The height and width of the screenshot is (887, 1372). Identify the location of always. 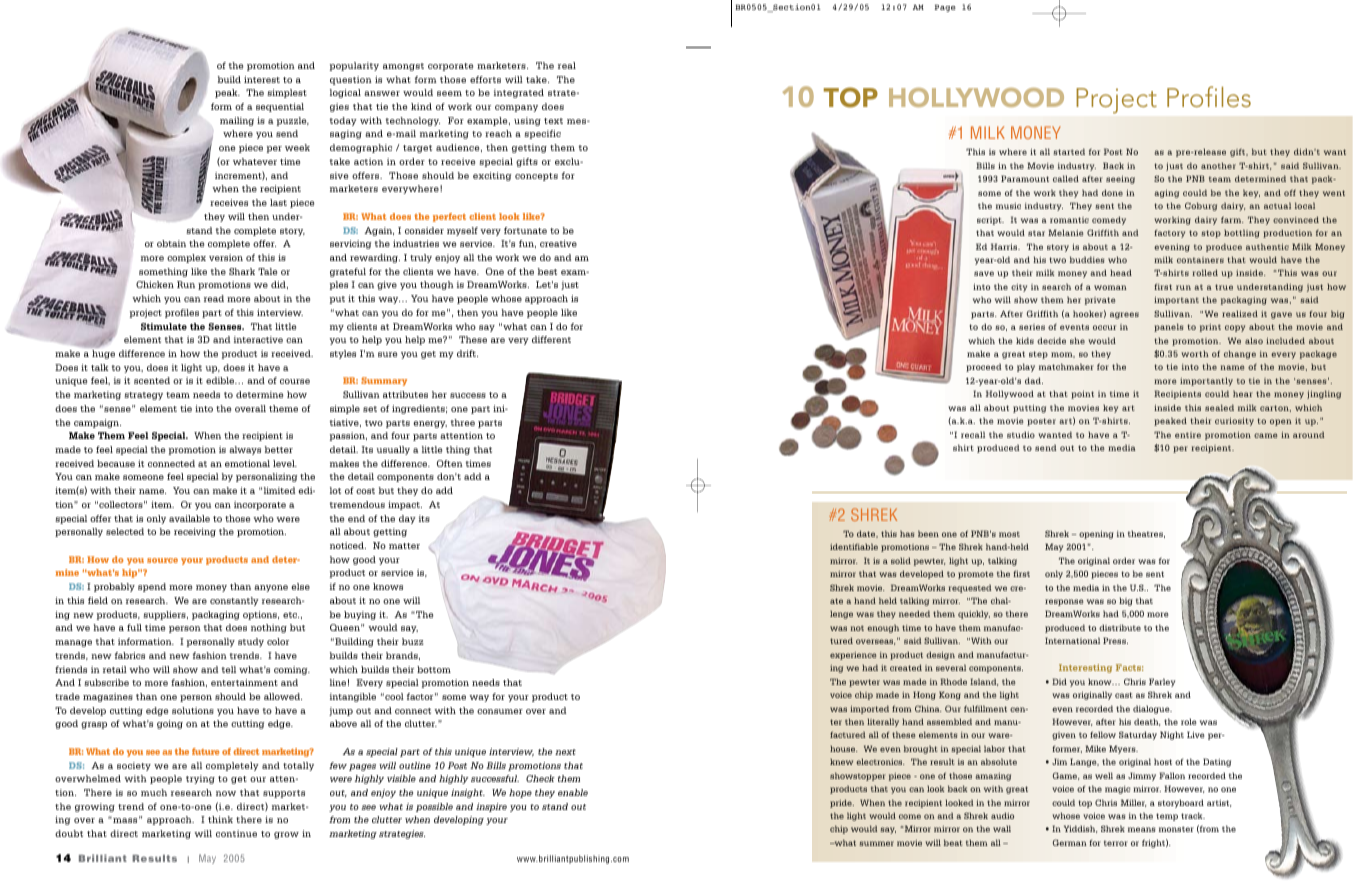
(245, 450).
